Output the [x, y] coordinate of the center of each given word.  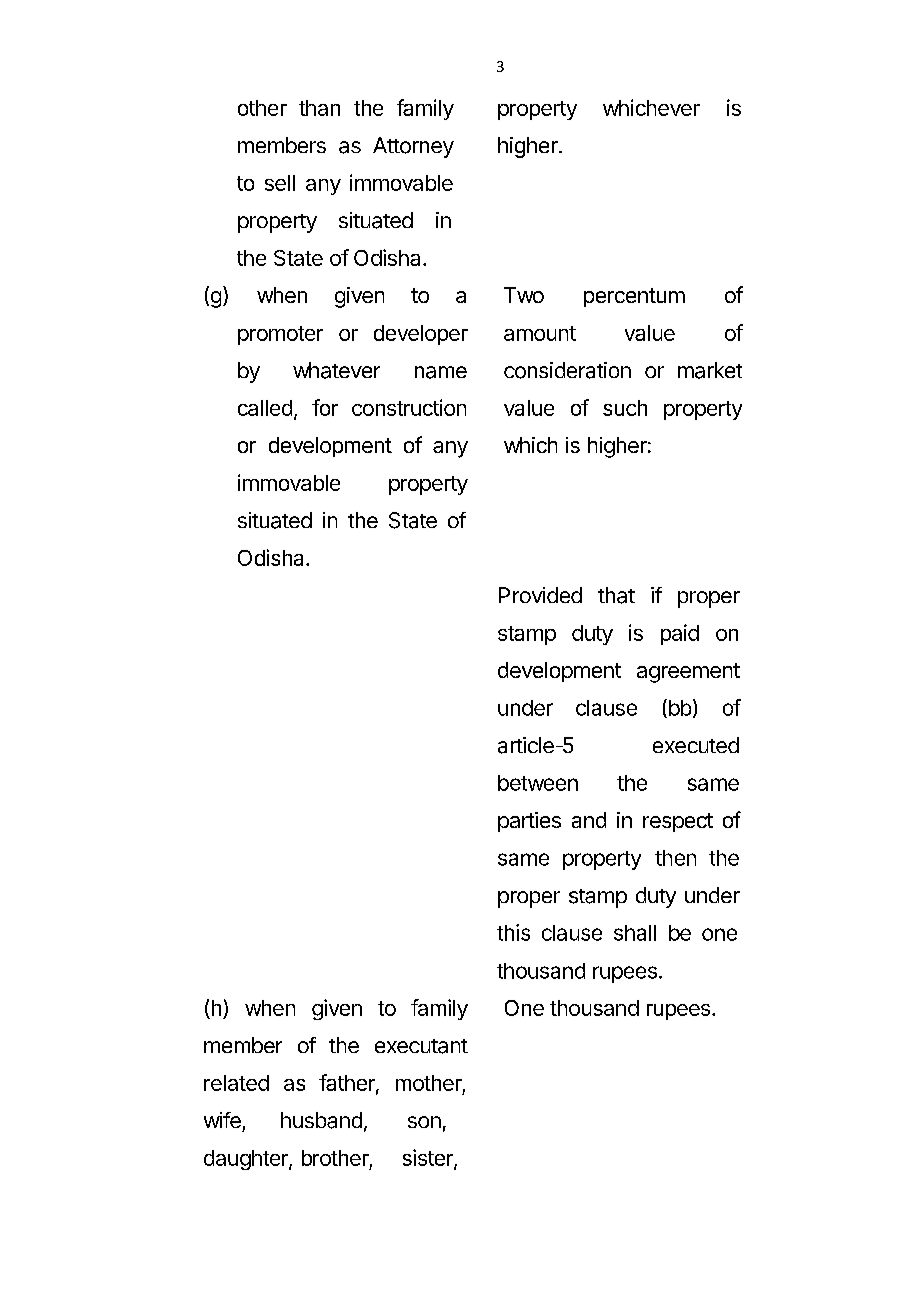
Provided [540, 595]
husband [321, 1120]
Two [524, 295]
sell [280, 183]
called [265, 408]
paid [680, 634]
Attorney [413, 147]
